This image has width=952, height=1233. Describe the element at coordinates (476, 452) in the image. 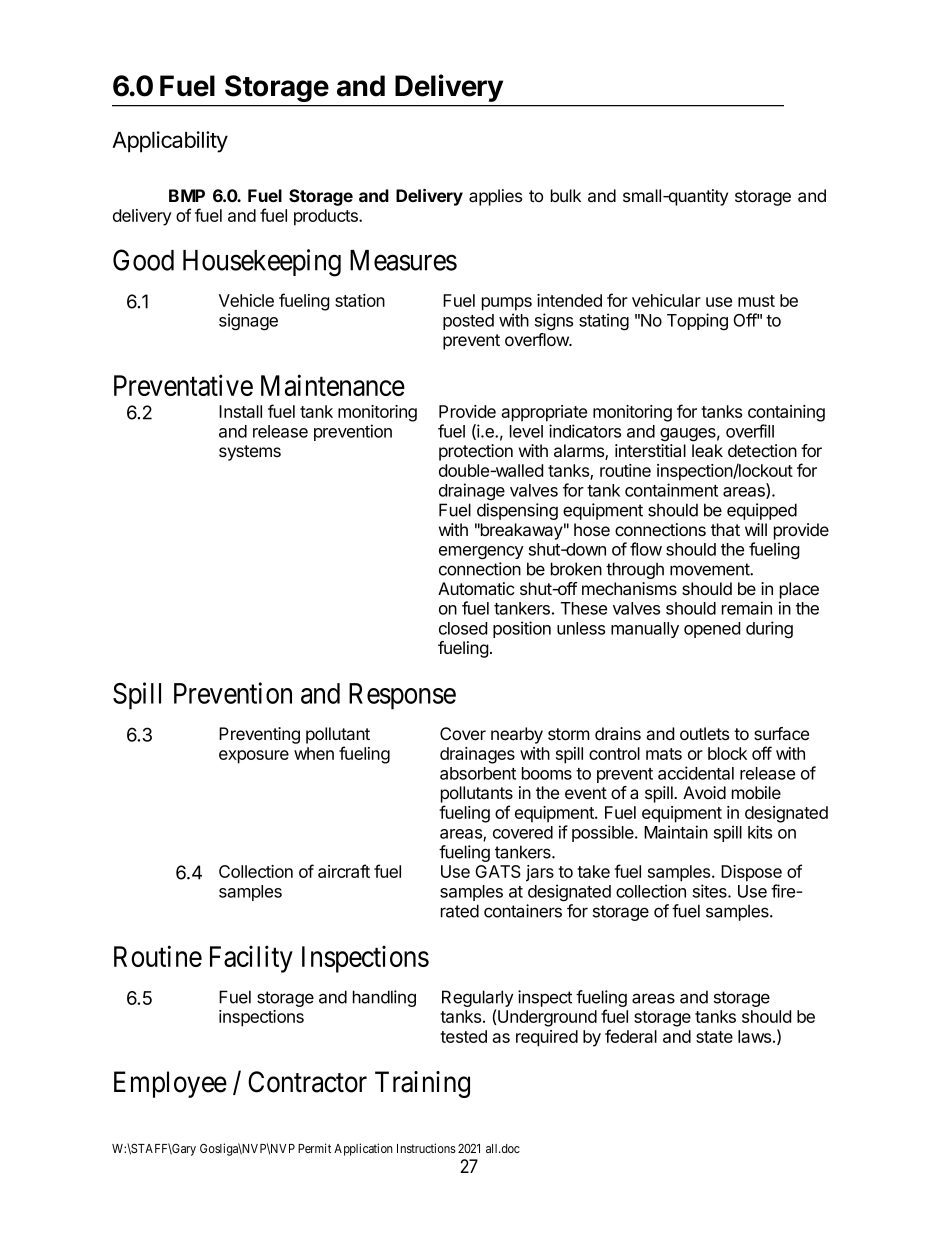

I see `protection` at that location.
